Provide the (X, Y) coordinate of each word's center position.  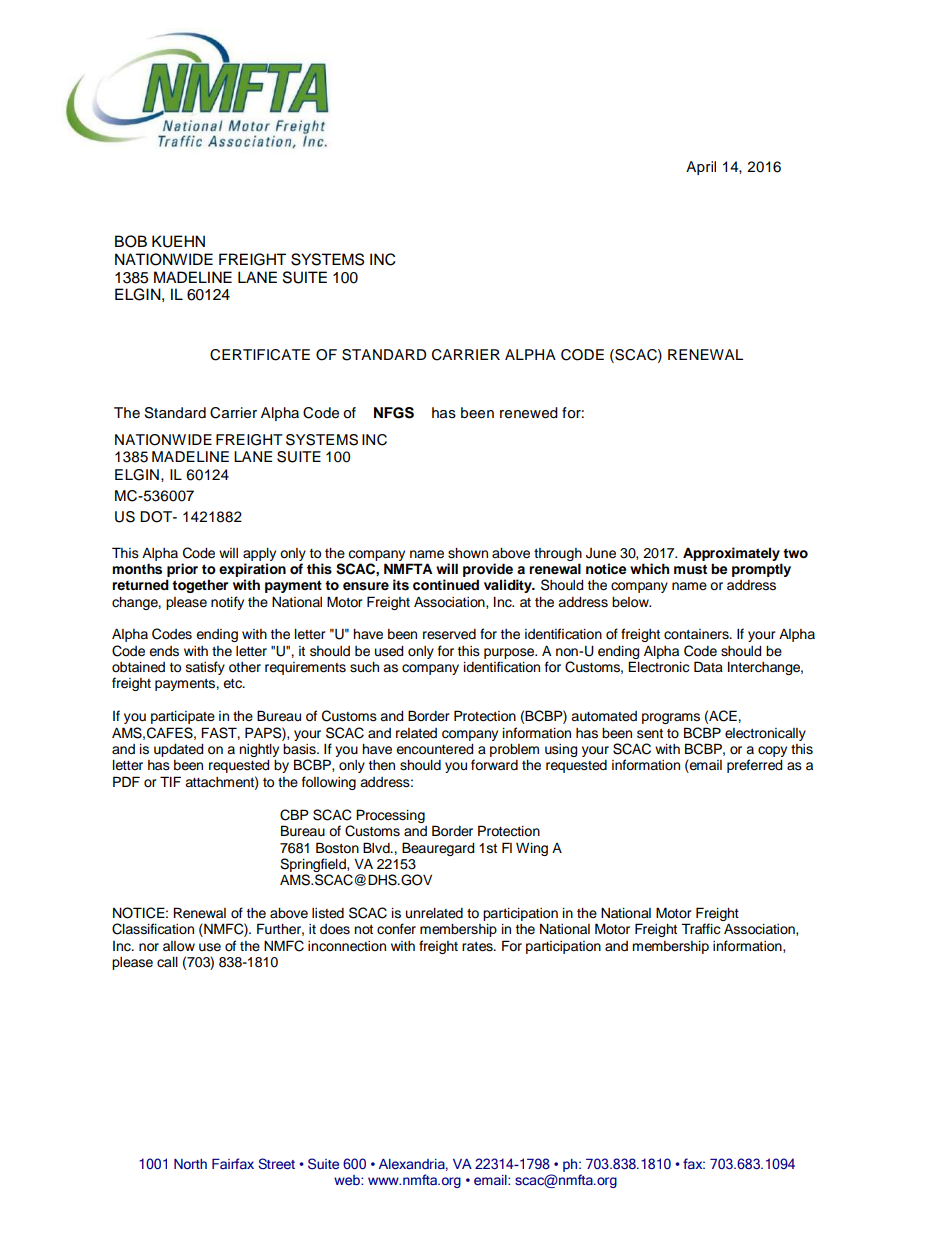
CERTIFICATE (260, 355)
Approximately (731, 554)
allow (179, 946)
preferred (755, 766)
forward (494, 765)
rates (478, 946)
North (190, 1164)
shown (468, 553)
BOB (131, 241)
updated (179, 750)
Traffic (701, 928)
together (200, 586)
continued (446, 584)
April (701, 168)
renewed (529, 413)
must (690, 569)
